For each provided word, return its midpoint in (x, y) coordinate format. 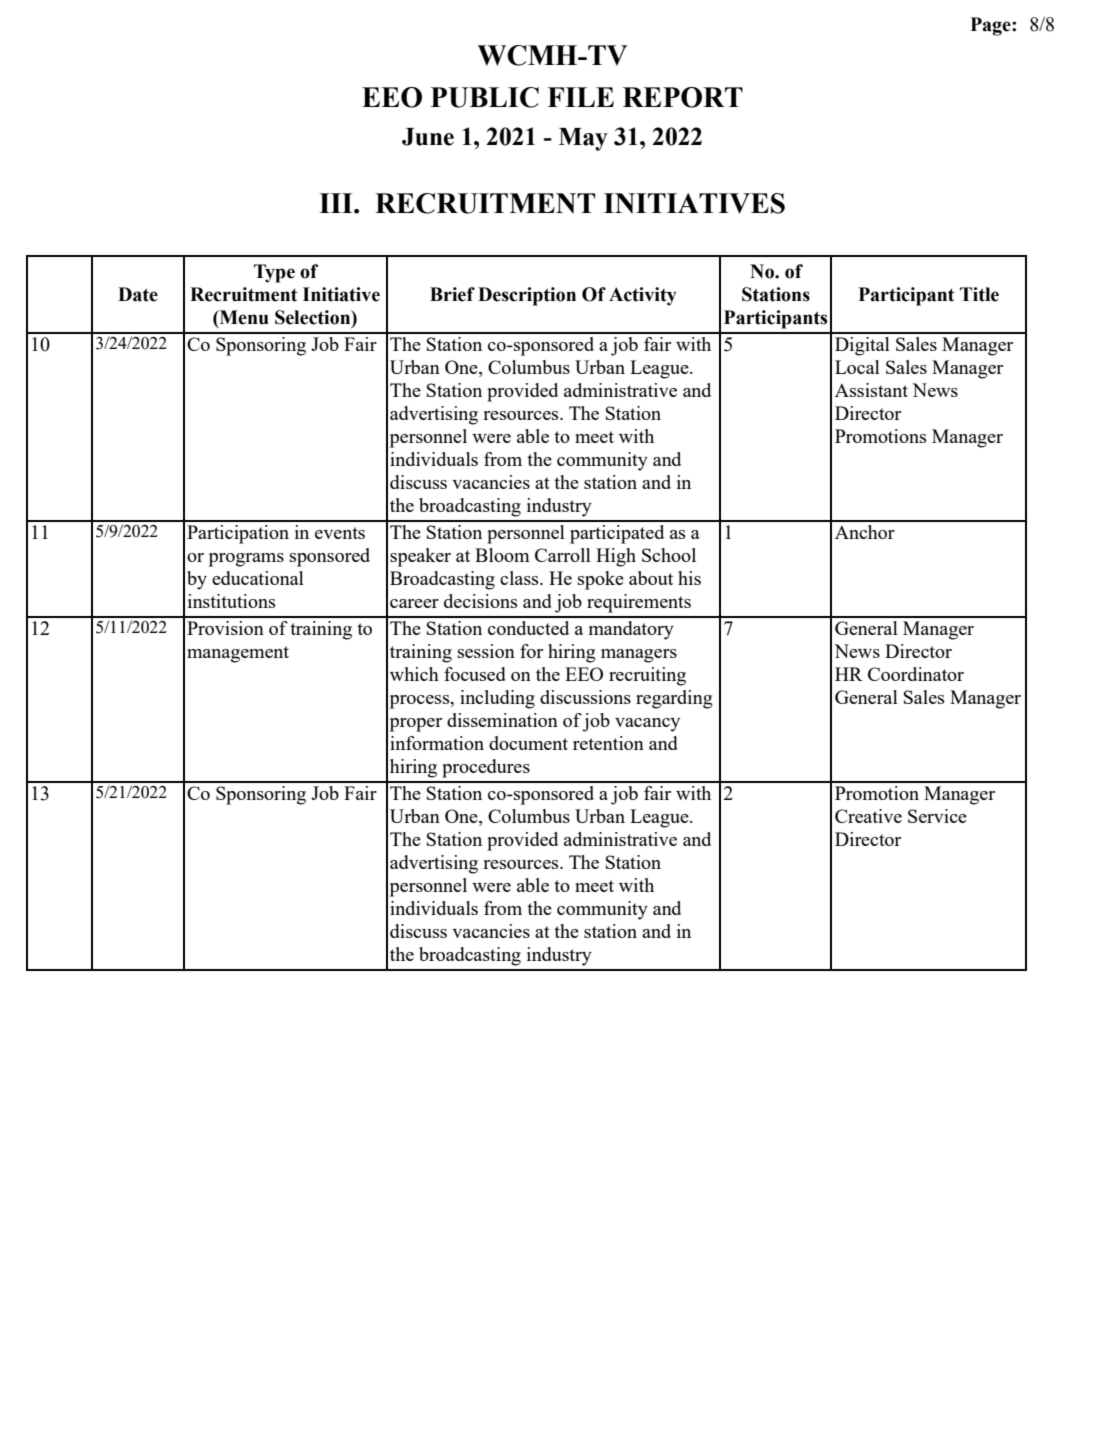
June (428, 137)
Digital (862, 346)
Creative (868, 816)
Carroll (563, 555)
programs (246, 560)
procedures (486, 768)
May (583, 139)
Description (527, 296)
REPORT (683, 97)
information (437, 743)
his (689, 578)
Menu (243, 317)
